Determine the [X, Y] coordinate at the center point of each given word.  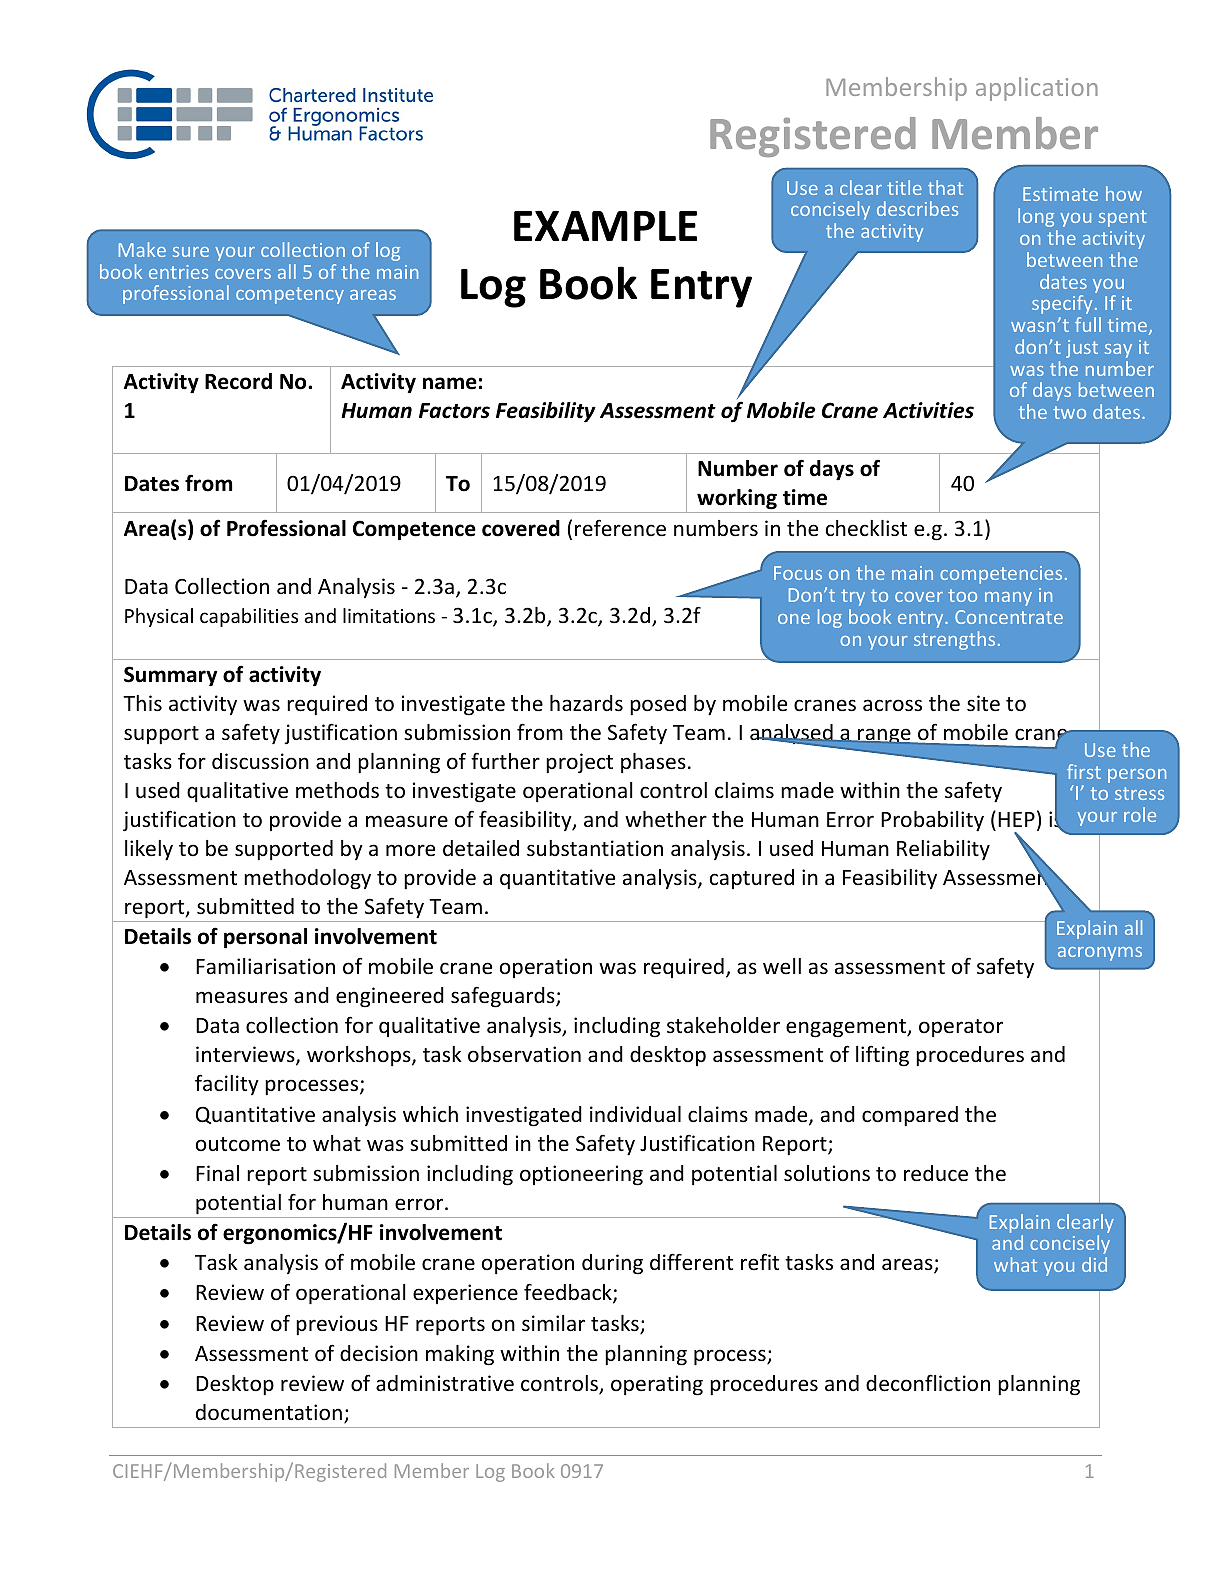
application [1037, 89]
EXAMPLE [605, 226]
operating [657, 1385]
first [1084, 771]
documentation [269, 1412]
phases [653, 763]
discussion [260, 761]
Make [142, 249]
